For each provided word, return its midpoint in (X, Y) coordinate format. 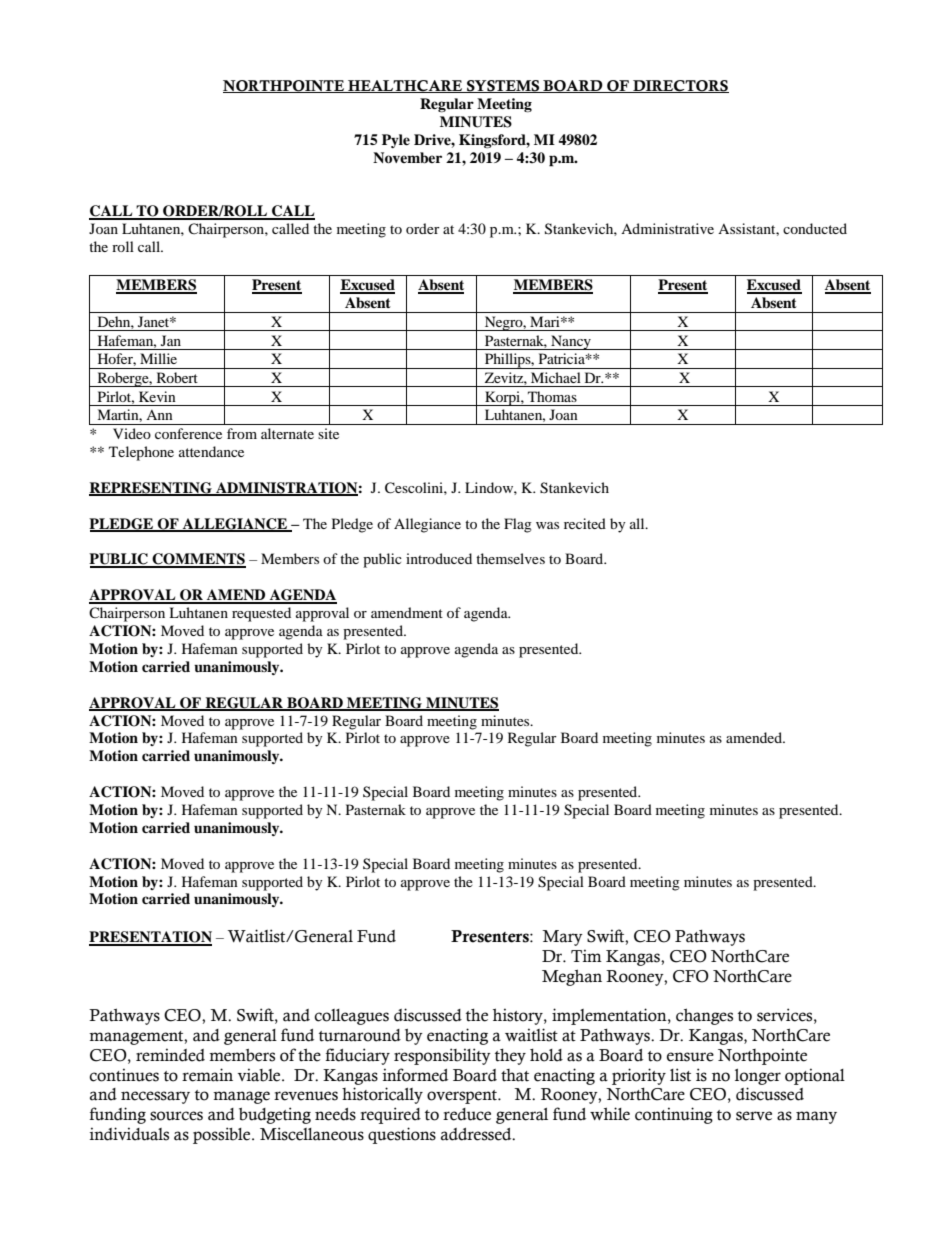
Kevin (157, 396)
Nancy (571, 342)
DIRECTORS (680, 86)
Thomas (552, 396)
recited (585, 523)
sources (176, 1116)
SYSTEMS (503, 86)
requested (261, 614)
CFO (691, 976)
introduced (439, 558)
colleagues (351, 1017)
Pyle (396, 141)
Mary (562, 938)
